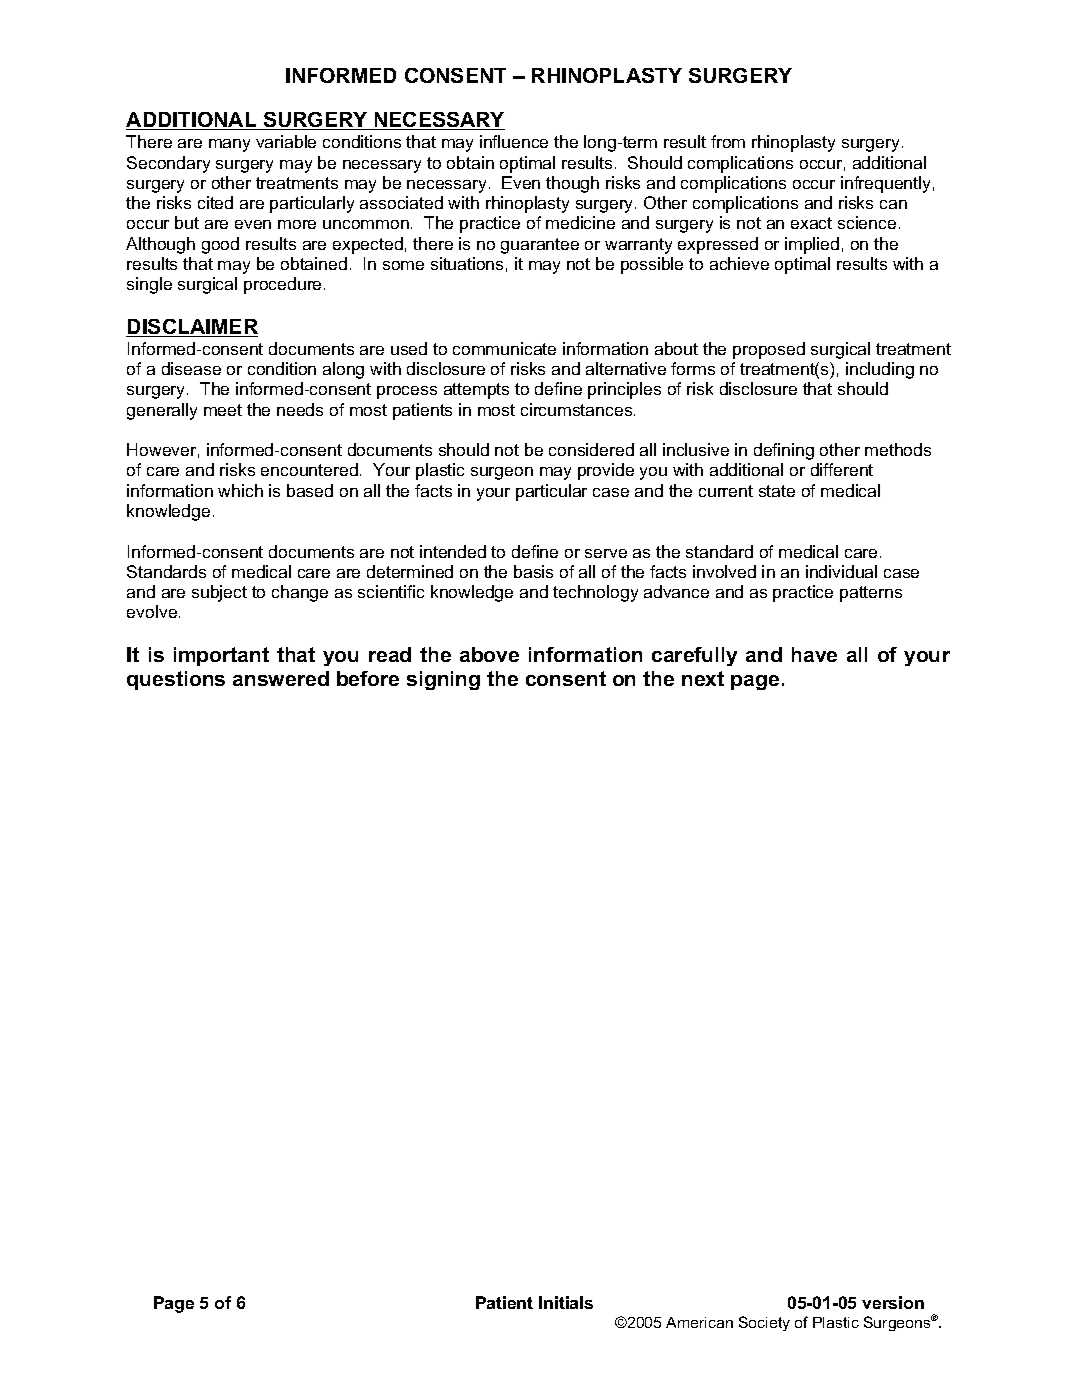 Image resolution: width=1078 pixels, height=1395 pixels. I want to click on exact, so click(811, 223).
